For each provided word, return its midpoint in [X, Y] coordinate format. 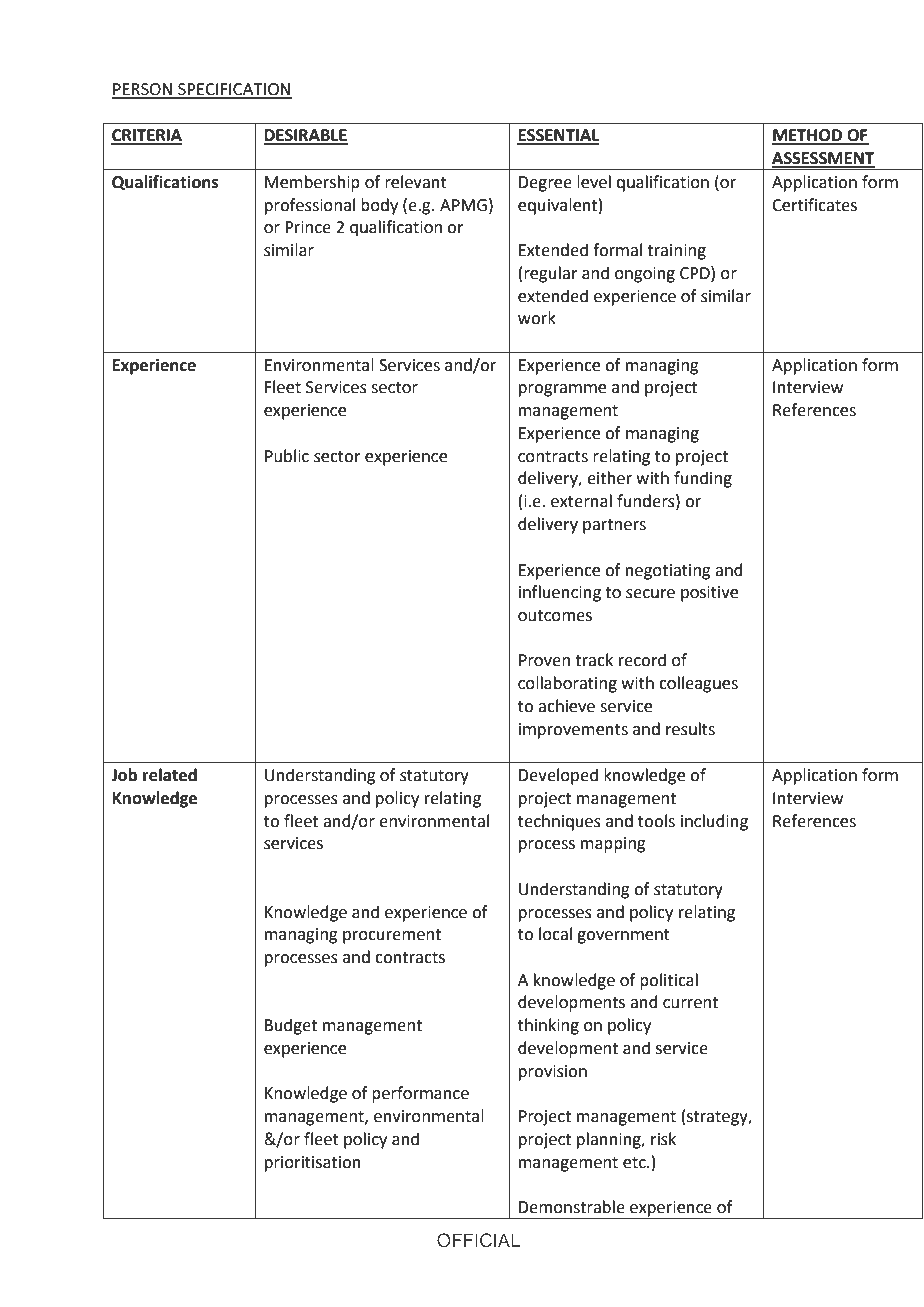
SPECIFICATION [234, 90]
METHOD [808, 136]
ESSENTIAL [558, 136]
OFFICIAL [479, 1240]
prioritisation [313, 1164]
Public [287, 456]
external [581, 501]
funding [703, 479]
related [170, 775]
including [714, 822]
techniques [559, 822]
